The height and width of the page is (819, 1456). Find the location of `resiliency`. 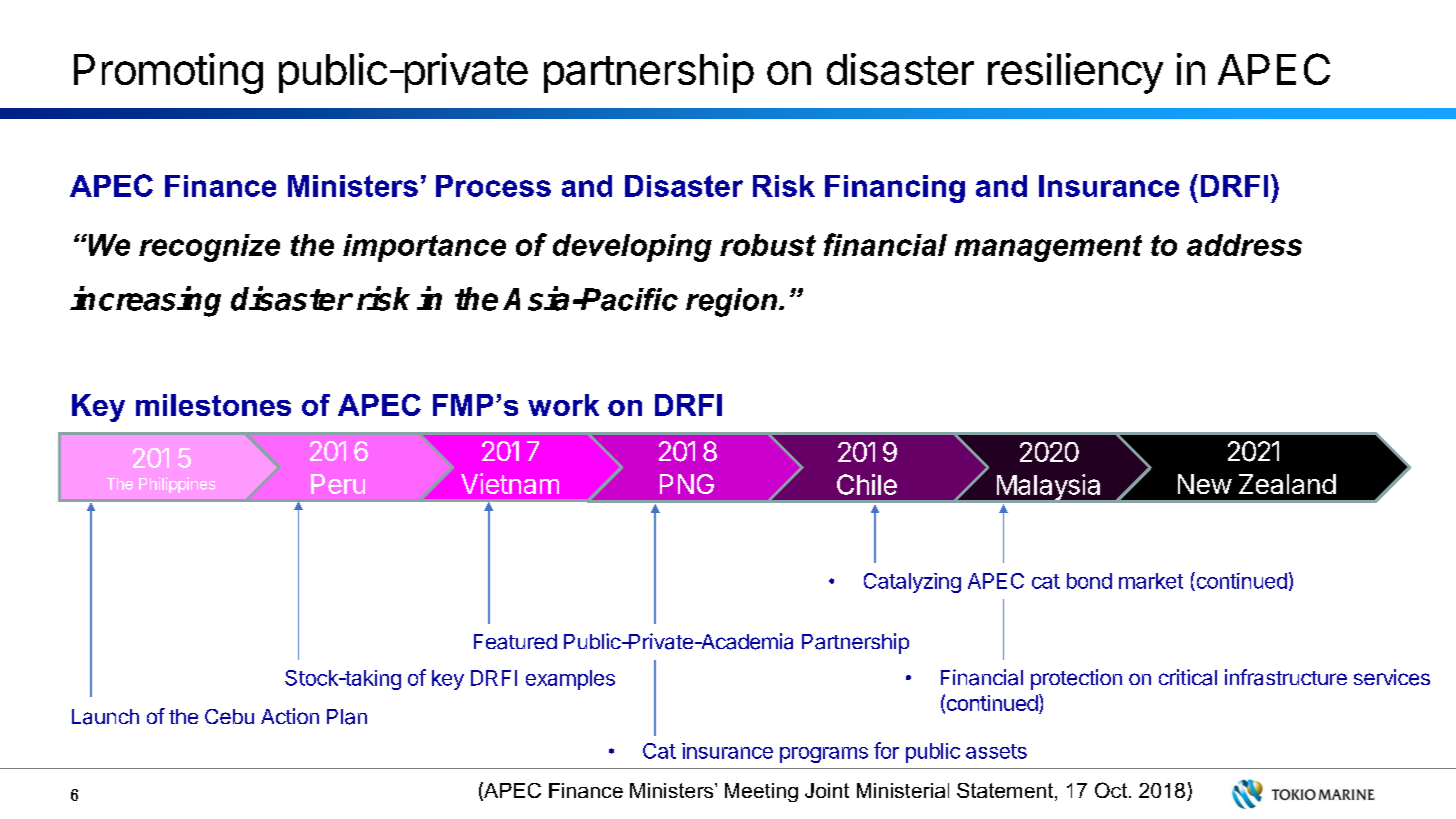

resiliency is located at coordinates (1075, 73).
